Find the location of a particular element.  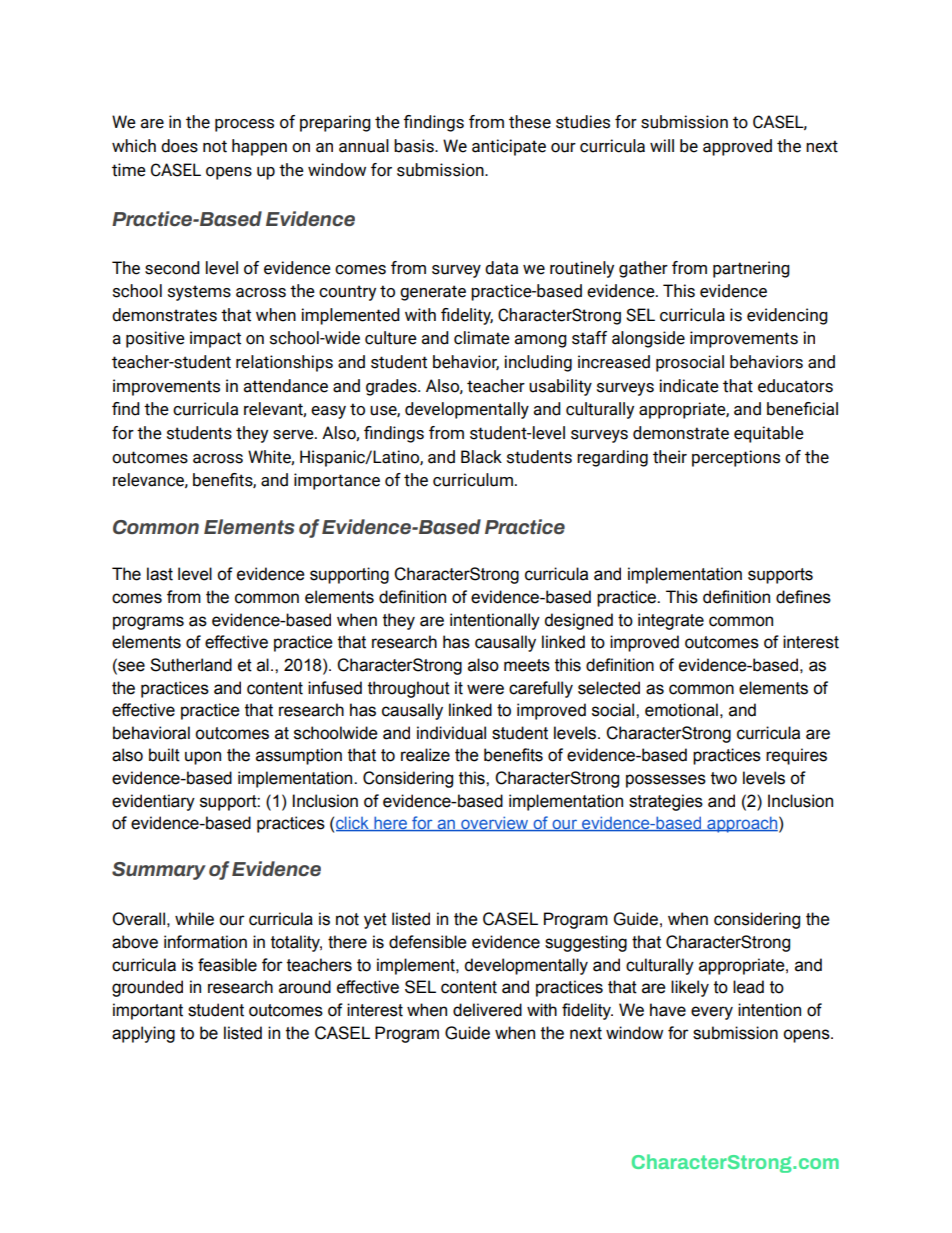

designed is located at coordinates (578, 621).
